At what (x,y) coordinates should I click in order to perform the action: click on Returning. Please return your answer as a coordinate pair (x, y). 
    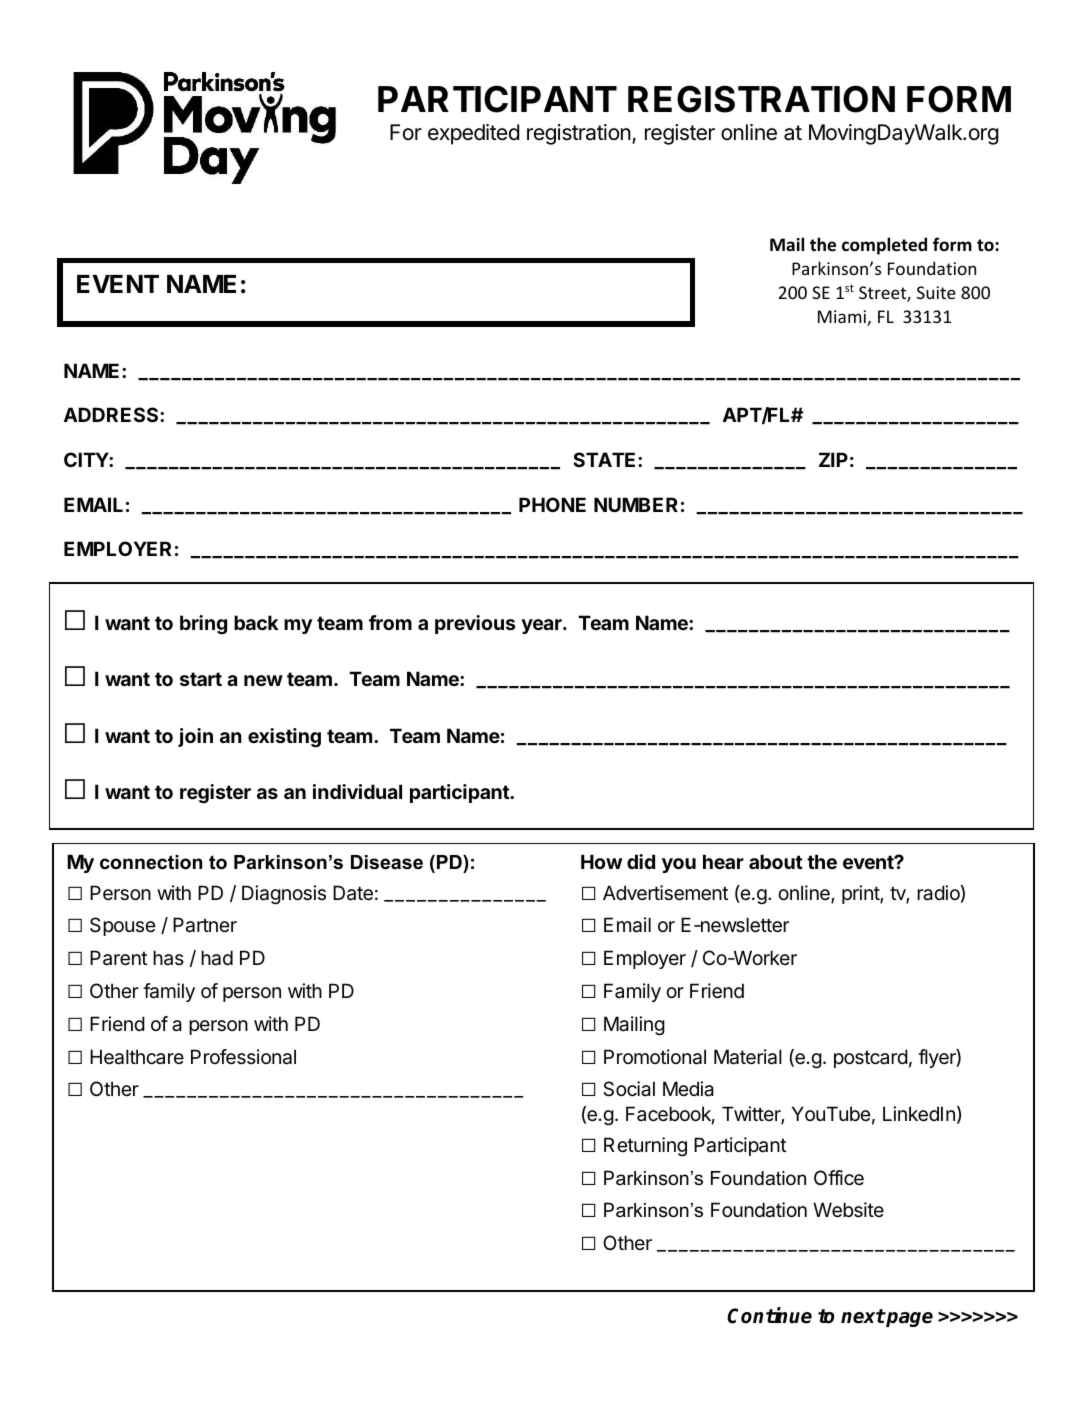
    Looking at the image, I should click on (645, 1146).
